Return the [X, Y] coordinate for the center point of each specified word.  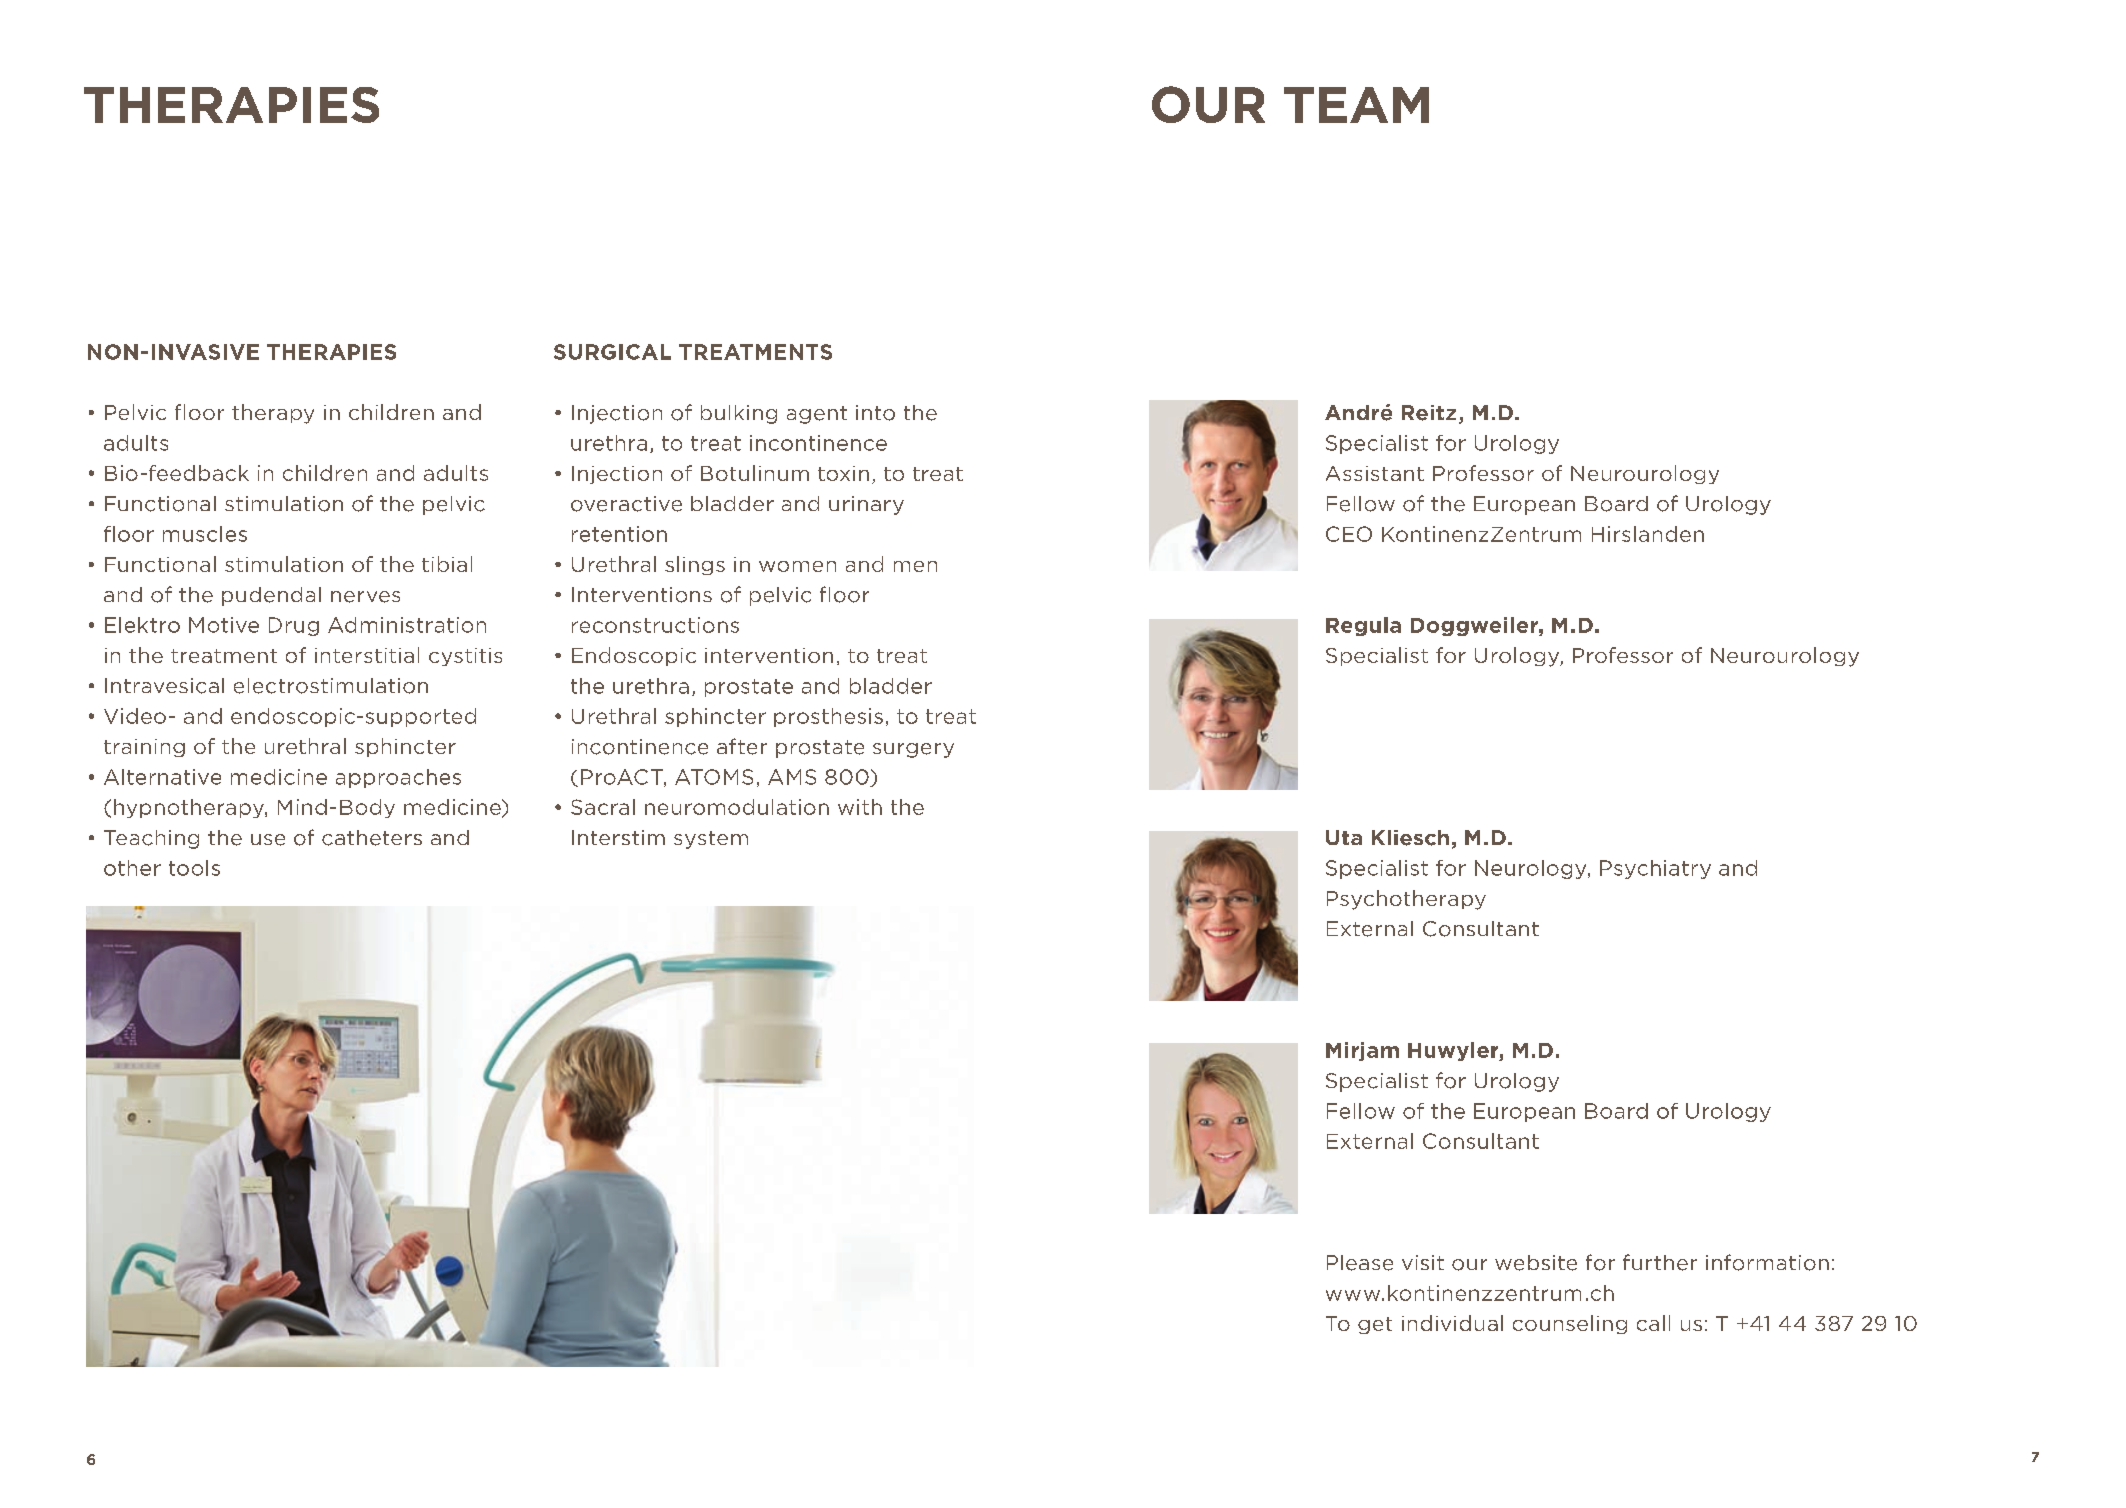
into [875, 413]
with [860, 807]
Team [1356, 105]
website [1536, 1263]
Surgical [612, 352]
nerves [365, 597]
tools [194, 868]
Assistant [1375, 473]
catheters [372, 838]
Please [1360, 1263]
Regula [1363, 626]
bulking [739, 414]
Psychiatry [1655, 869]
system [711, 840]
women [797, 566]
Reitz [1429, 413]
